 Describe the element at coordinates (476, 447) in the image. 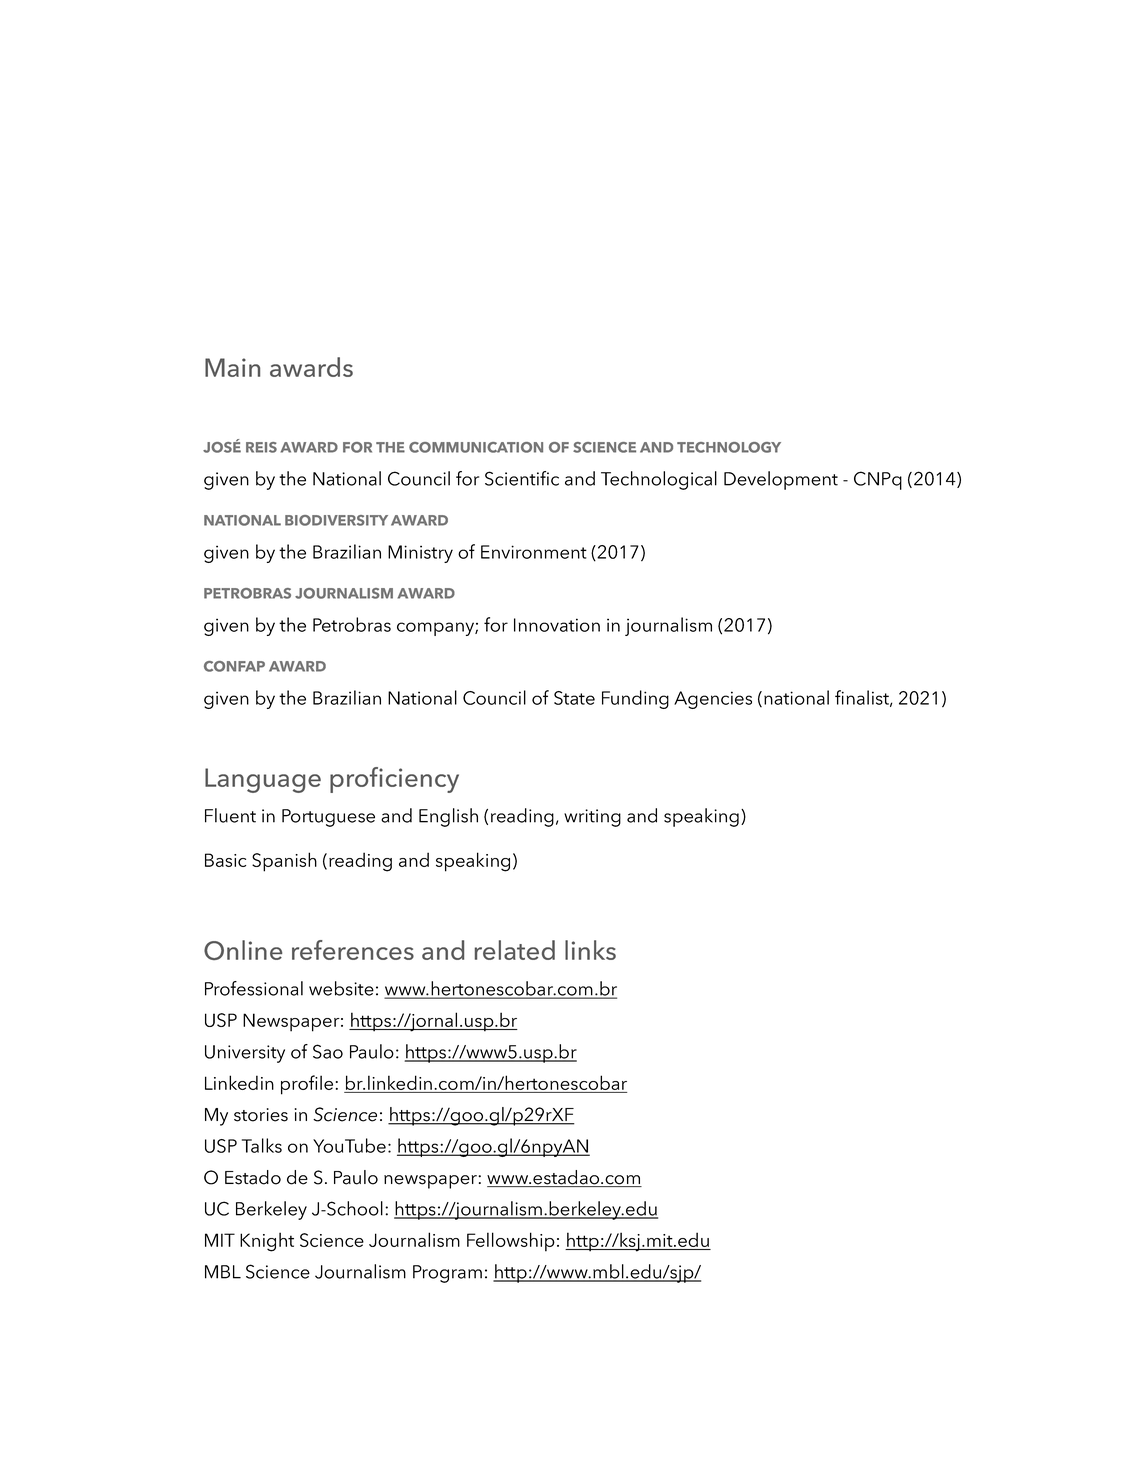

I see `COMMUNICATION` at that location.
